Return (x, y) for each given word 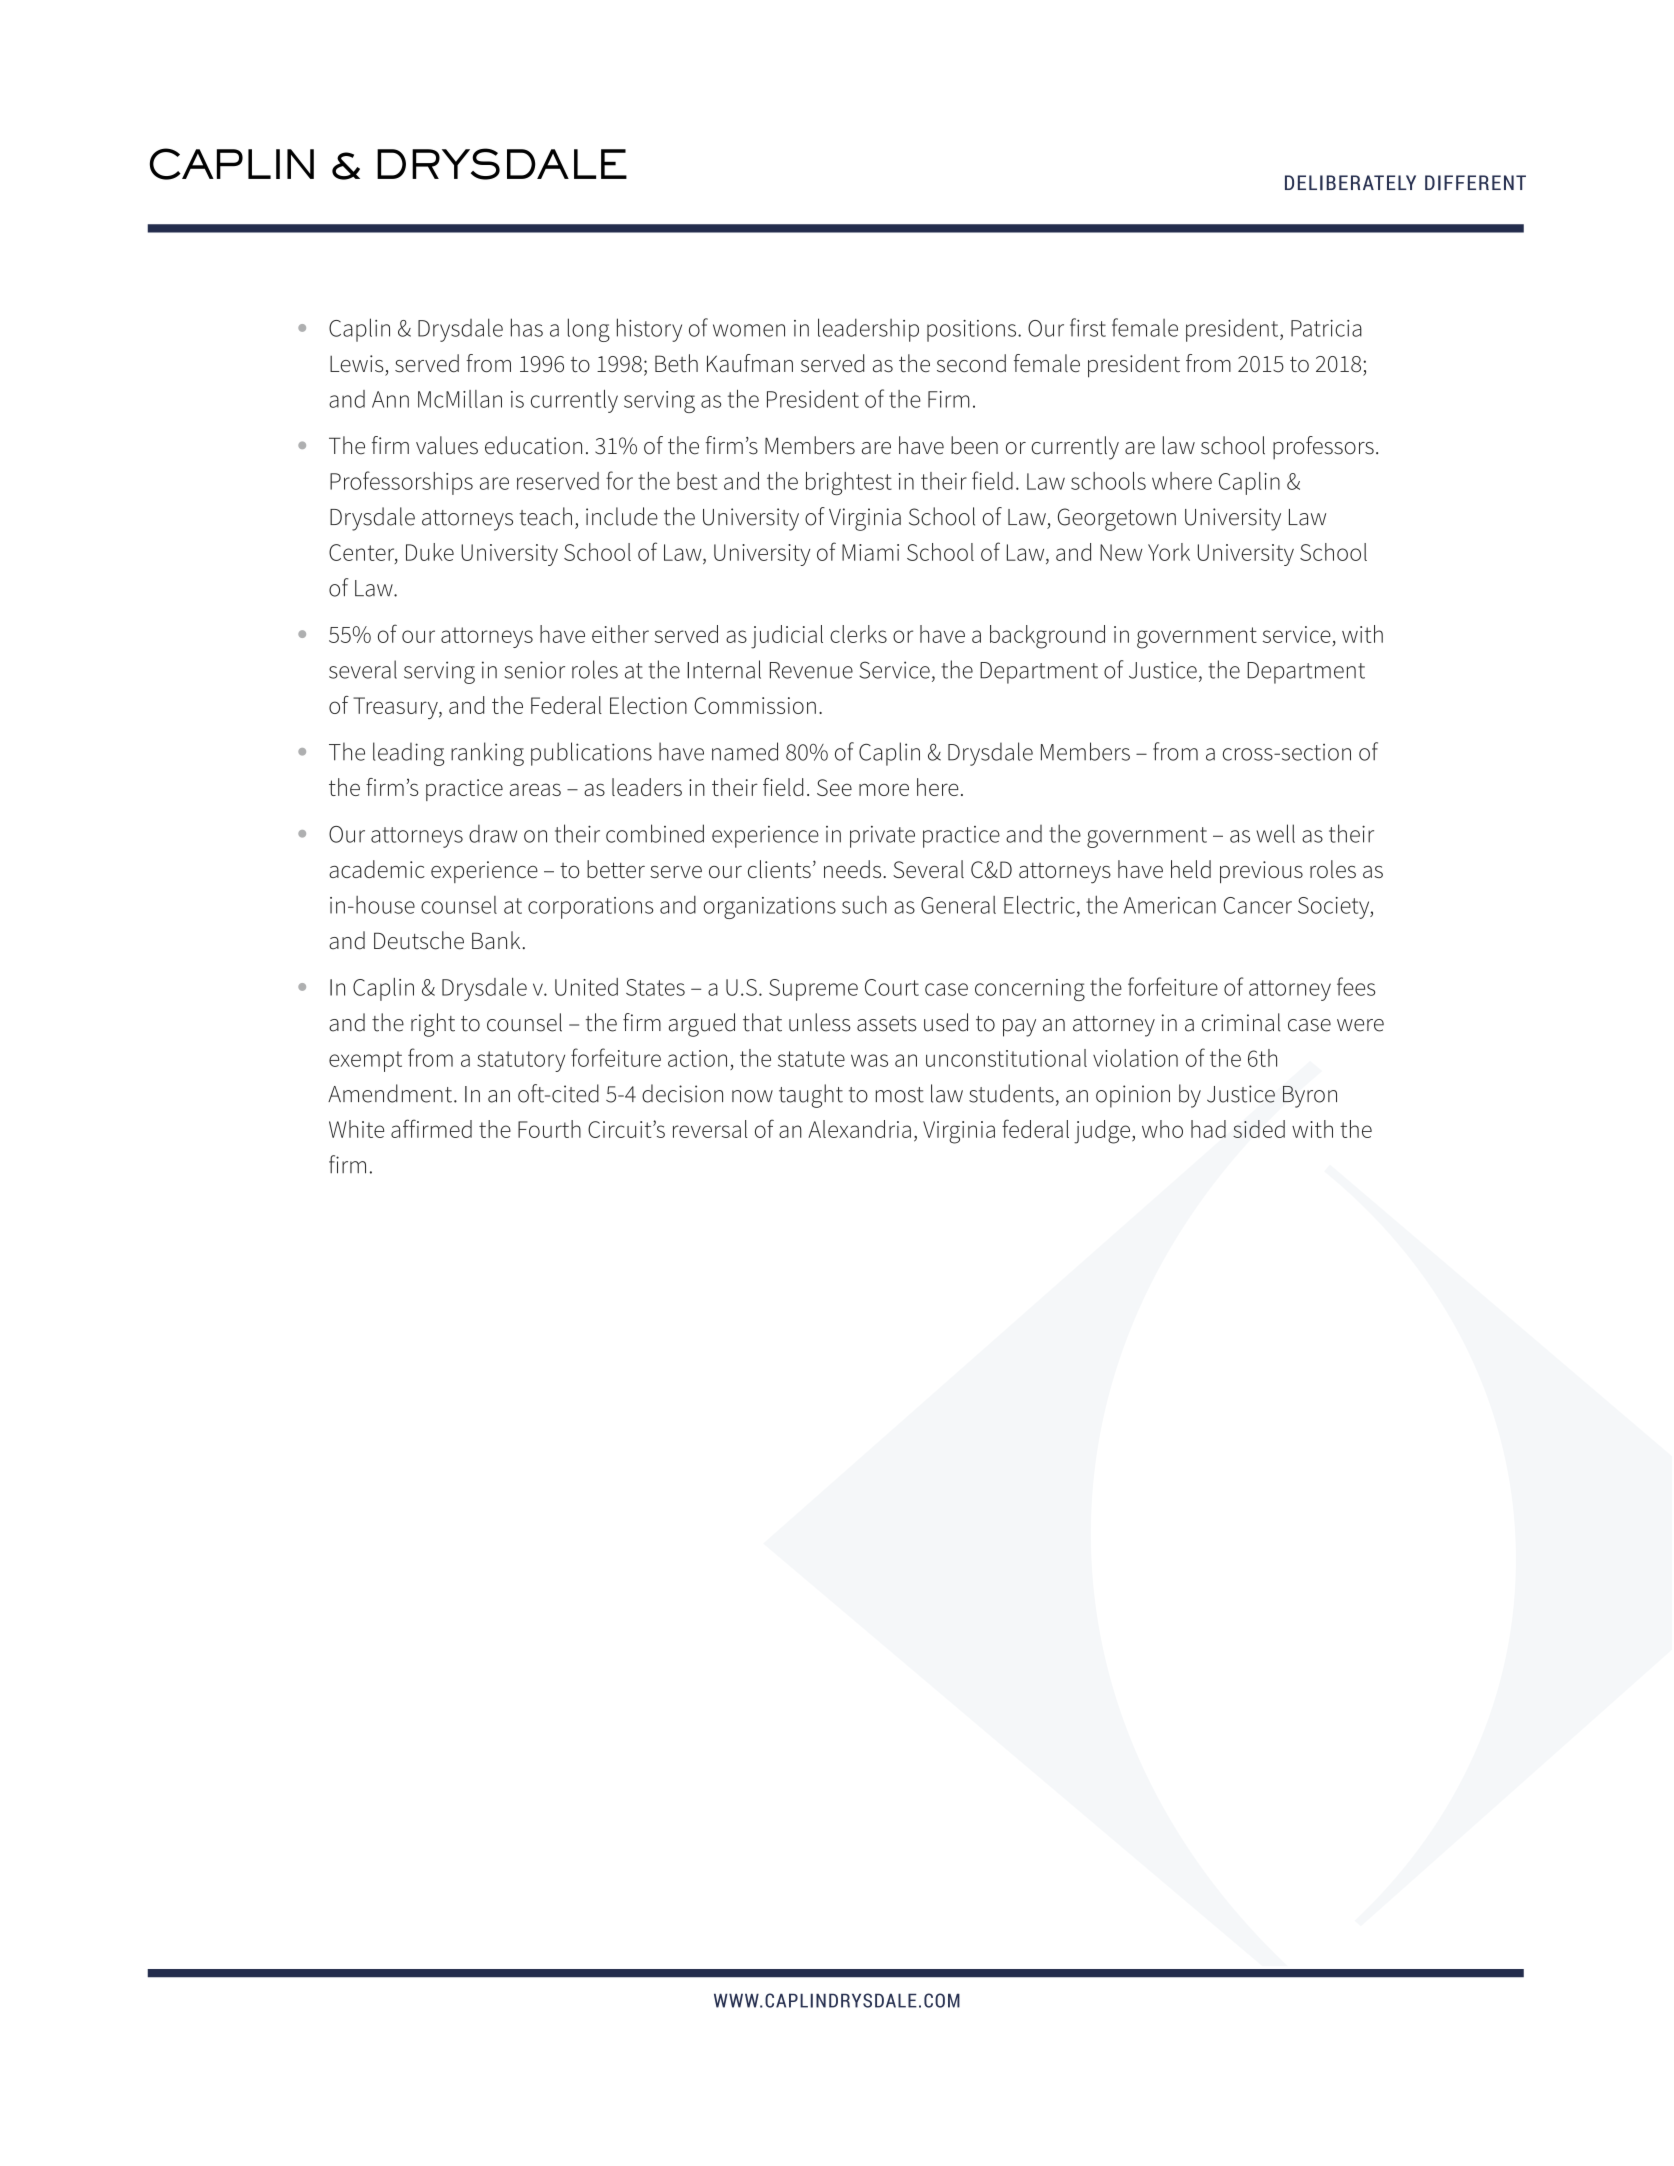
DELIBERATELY (1350, 183)
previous (1261, 872)
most (900, 1095)
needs (854, 869)
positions (973, 331)
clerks (858, 634)
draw (493, 833)
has (527, 327)
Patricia (1326, 328)
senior (534, 670)
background (1047, 637)
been (974, 445)
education (533, 445)
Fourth (549, 1129)
